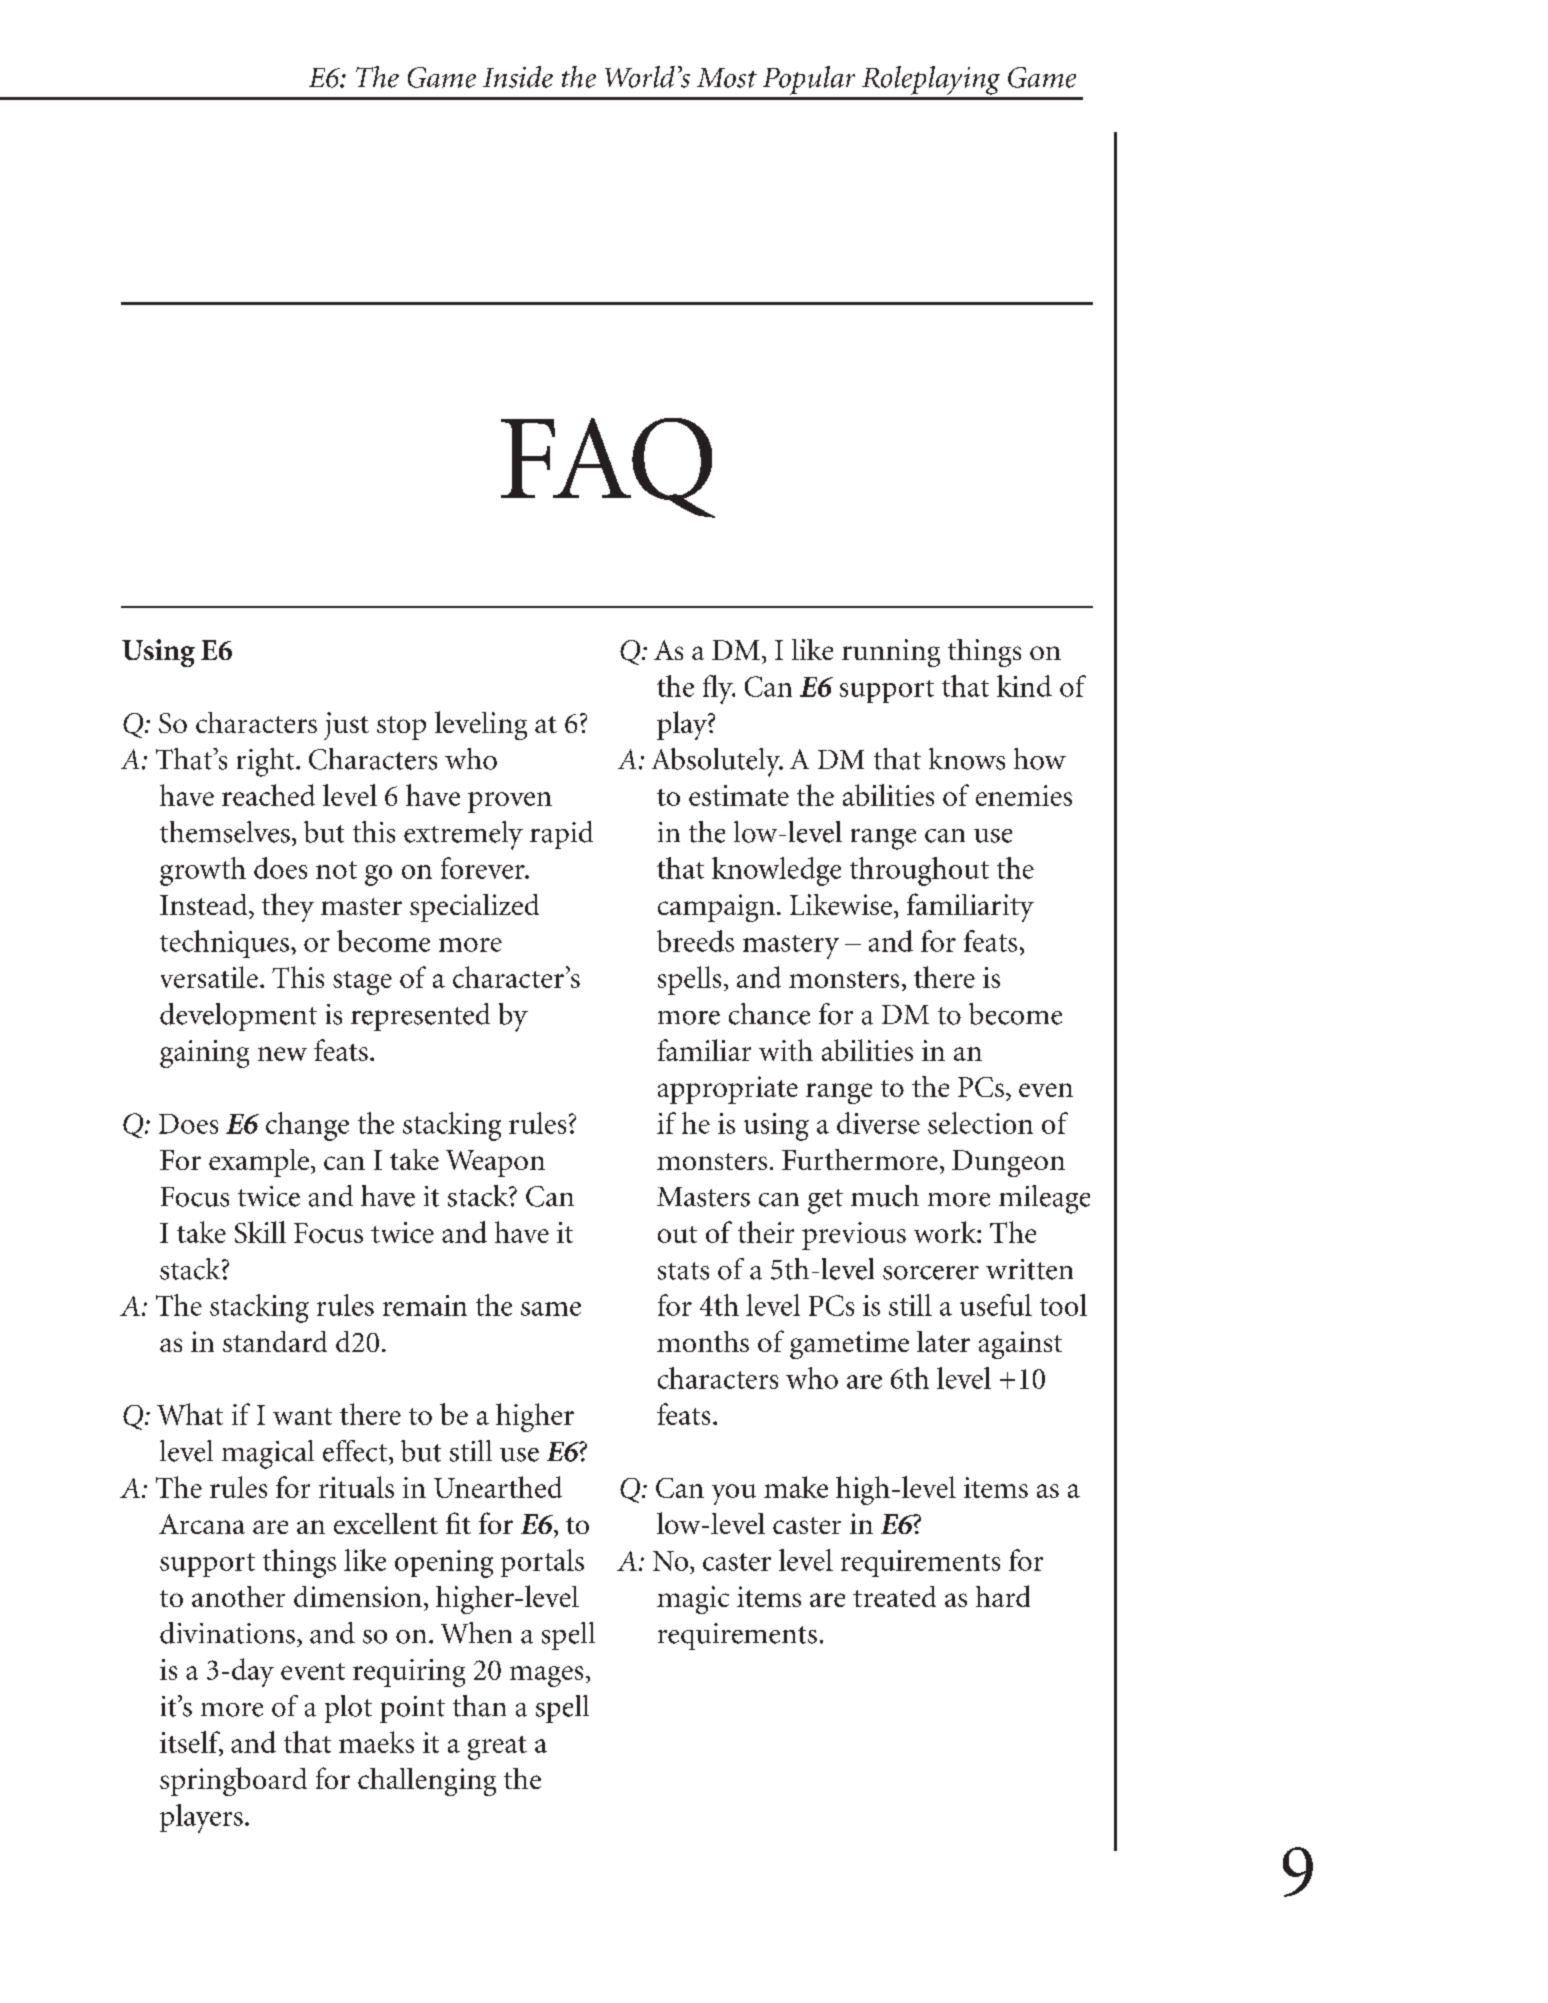 This screenshot has height=2003, width=1548. Describe the element at coordinates (259, 1163) in the screenshot. I see `example` at that location.
